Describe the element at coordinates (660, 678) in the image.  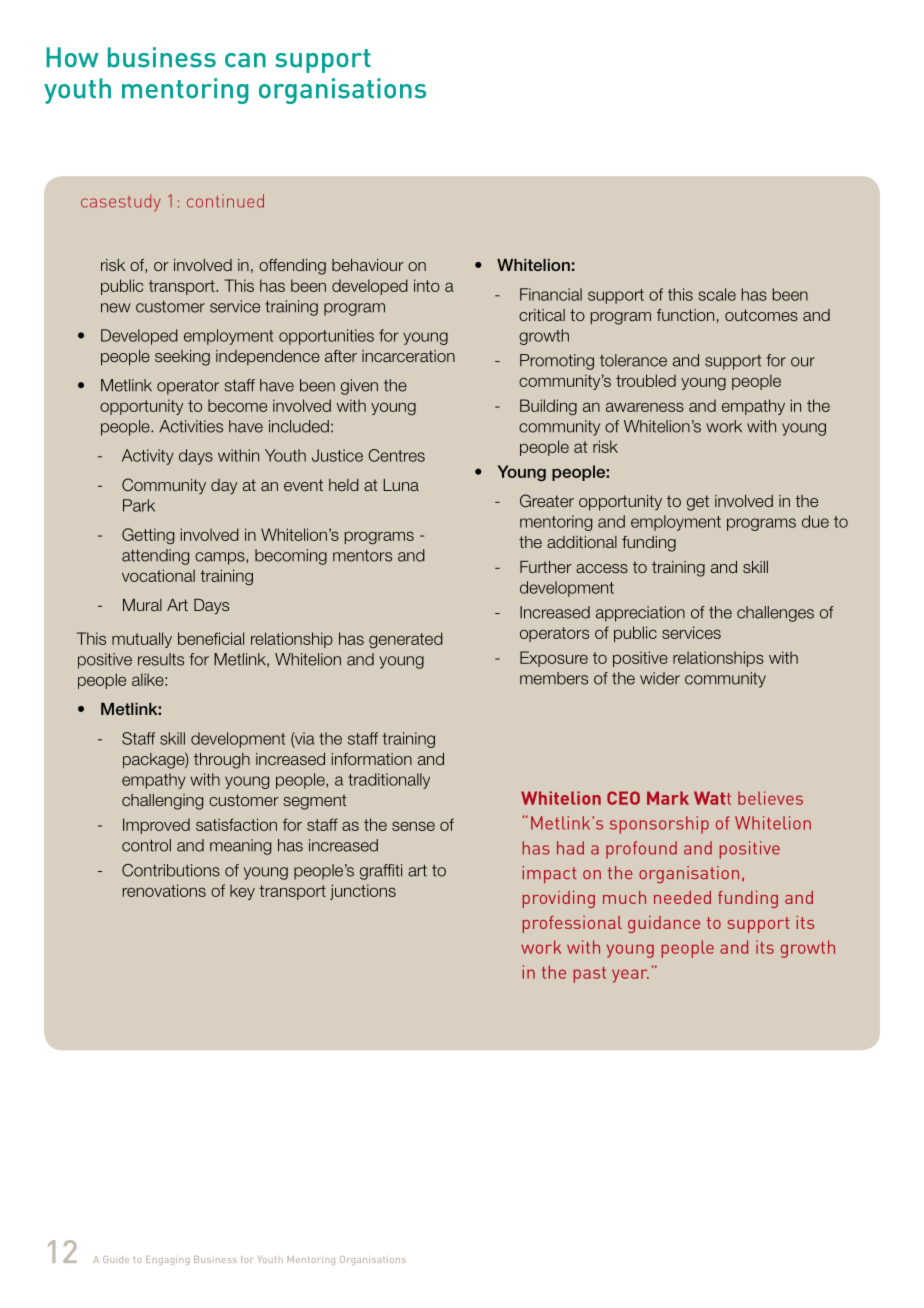
I see `wider` at that location.
